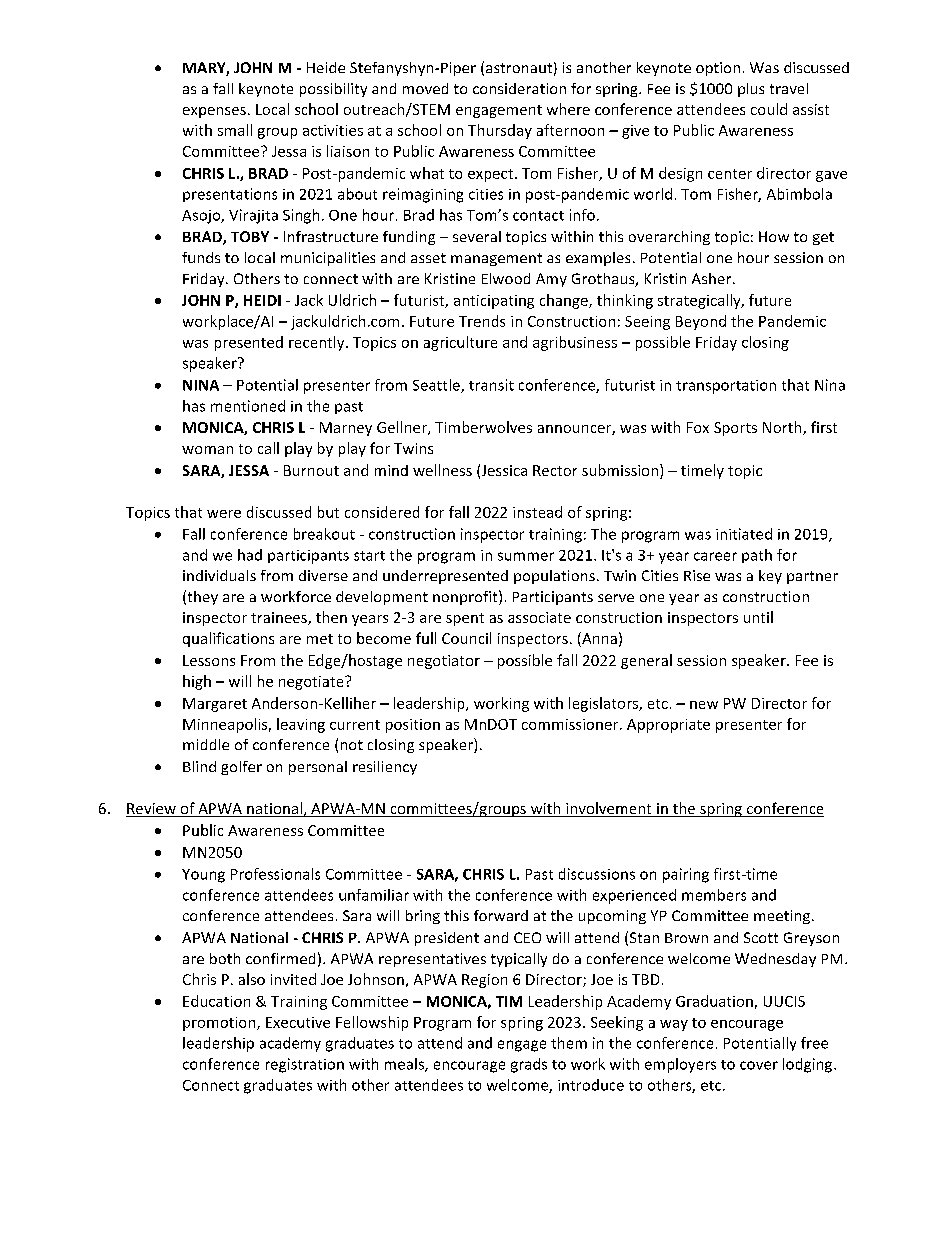 This document has width=952, height=1233. Describe the element at coordinates (519, 88) in the document. I see `consideration` at that location.
